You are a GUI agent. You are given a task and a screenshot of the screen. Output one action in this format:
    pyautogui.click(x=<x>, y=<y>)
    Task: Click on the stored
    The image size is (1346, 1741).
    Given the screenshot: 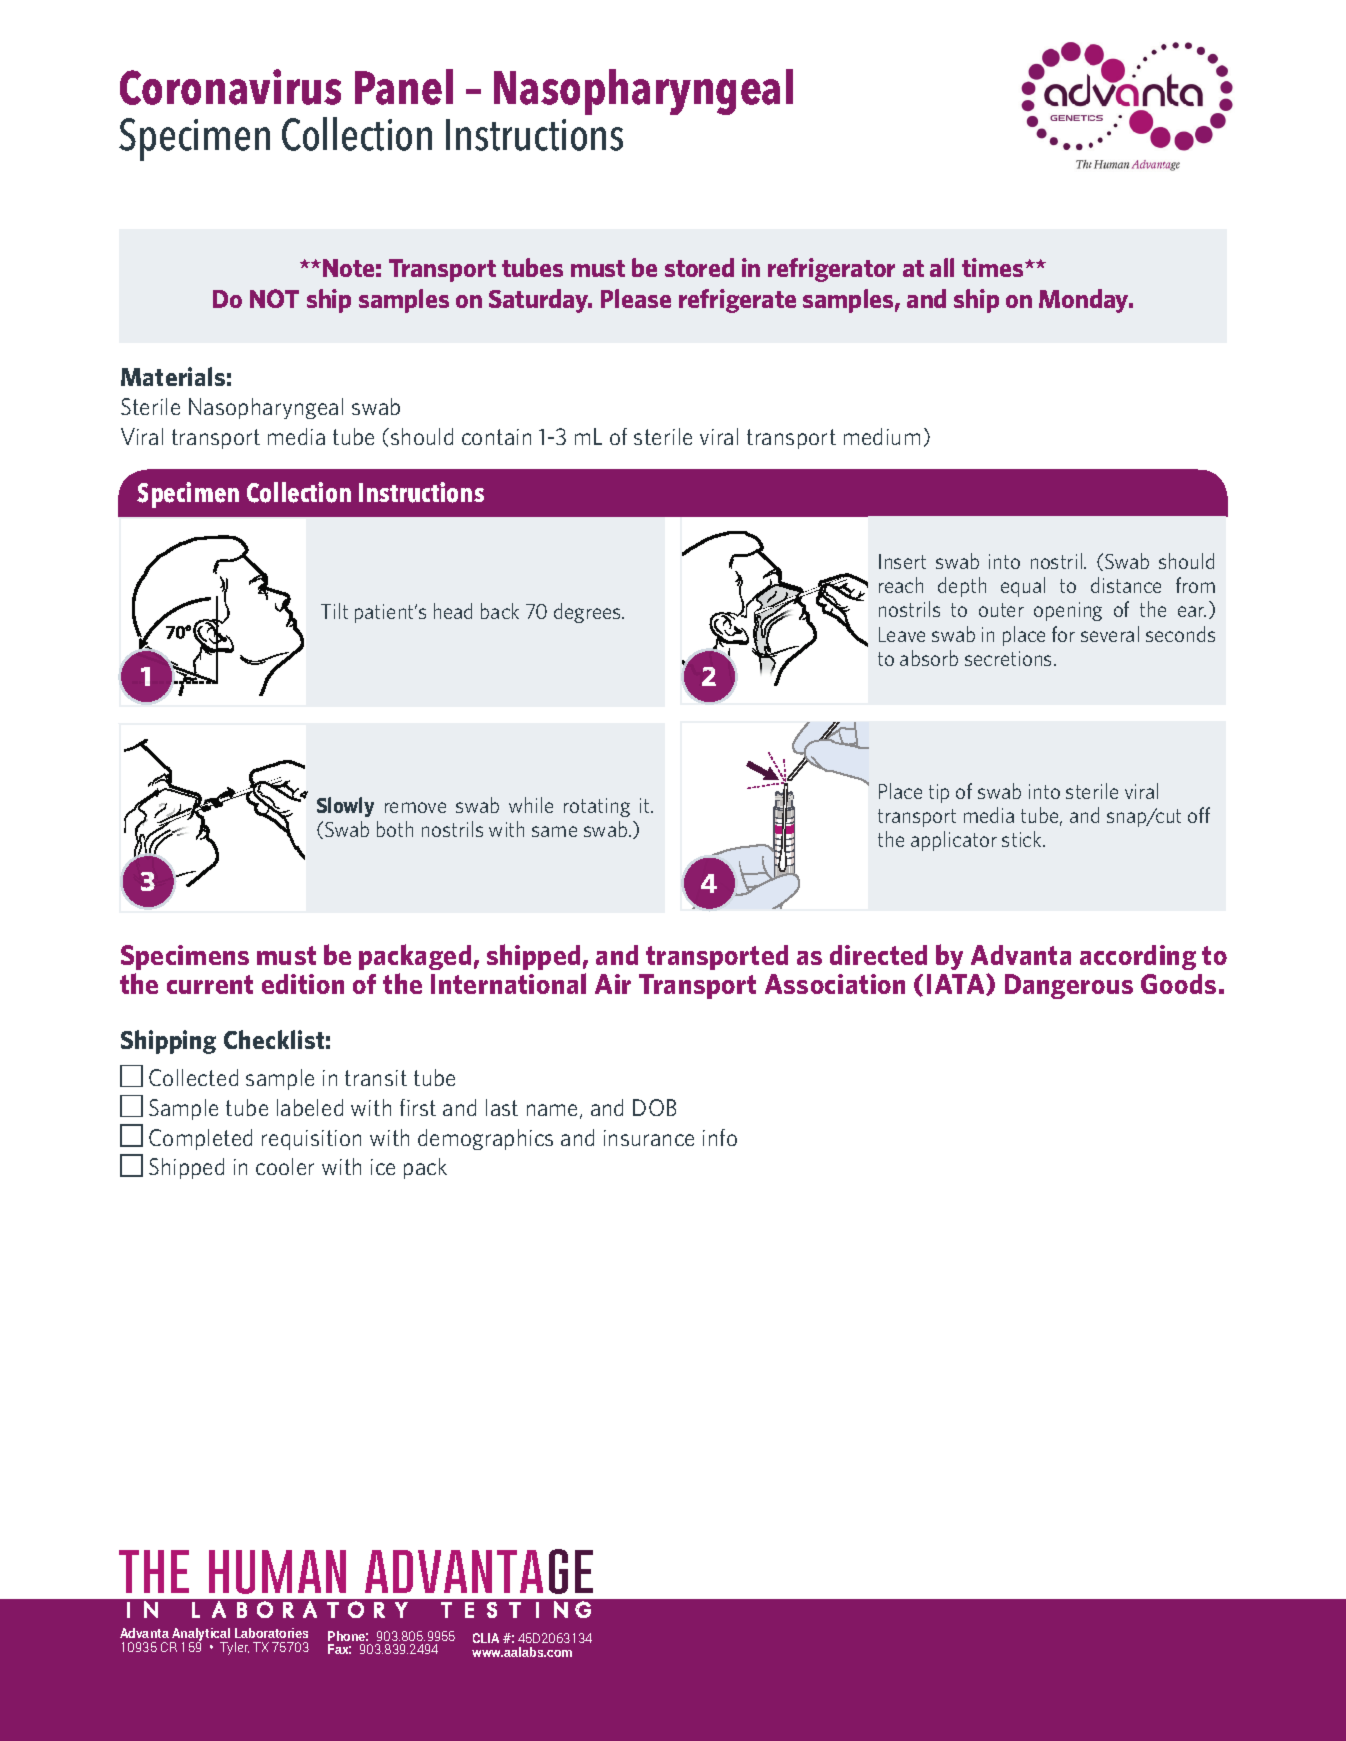 What is the action you would take?
    pyautogui.click(x=699, y=267)
